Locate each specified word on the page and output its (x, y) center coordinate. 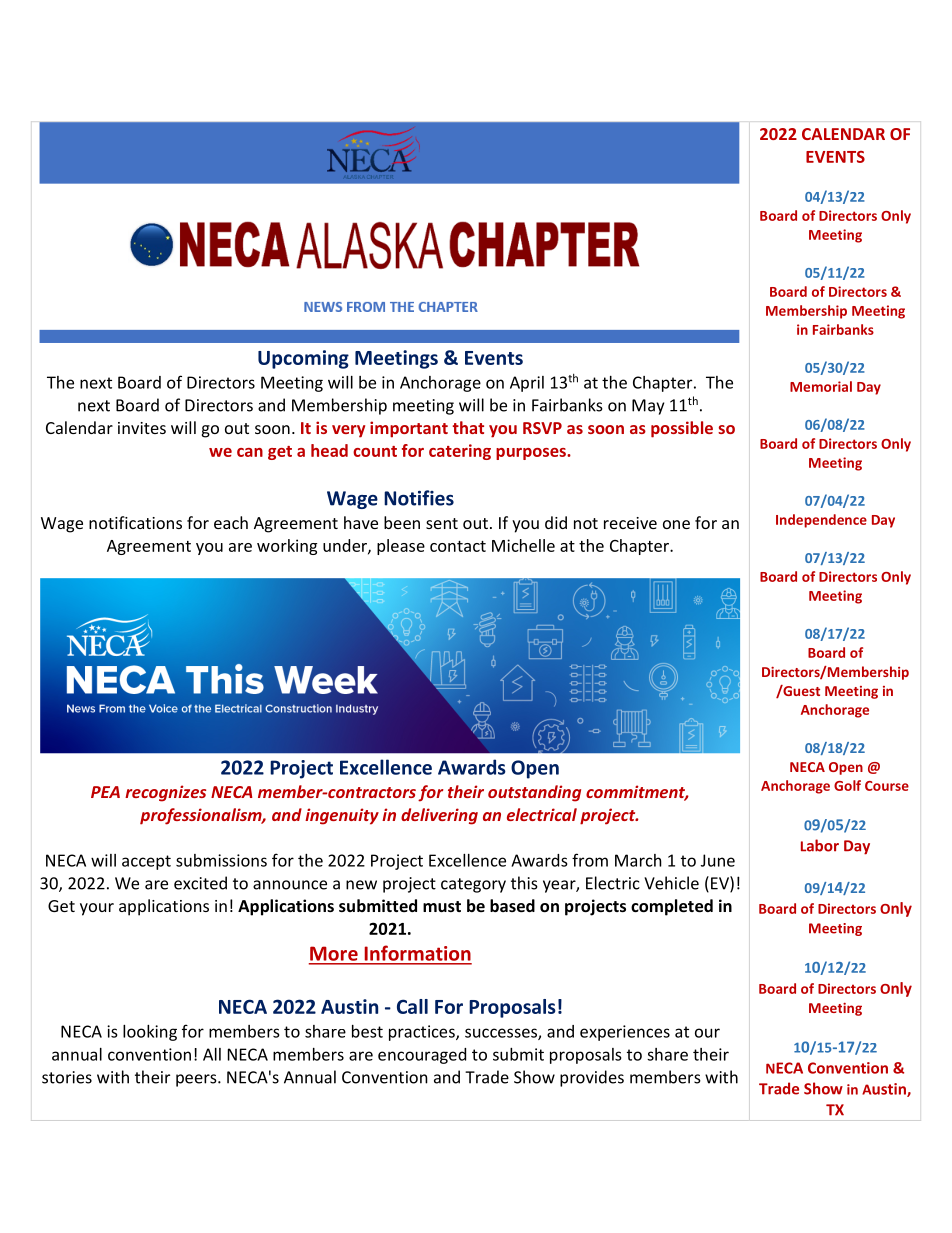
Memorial (821, 386)
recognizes (165, 793)
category (473, 885)
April (527, 384)
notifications (135, 522)
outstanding (534, 793)
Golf (847, 785)
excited (200, 883)
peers (197, 1080)
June (718, 860)
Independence (821, 521)
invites (142, 428)
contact (458, 546)
